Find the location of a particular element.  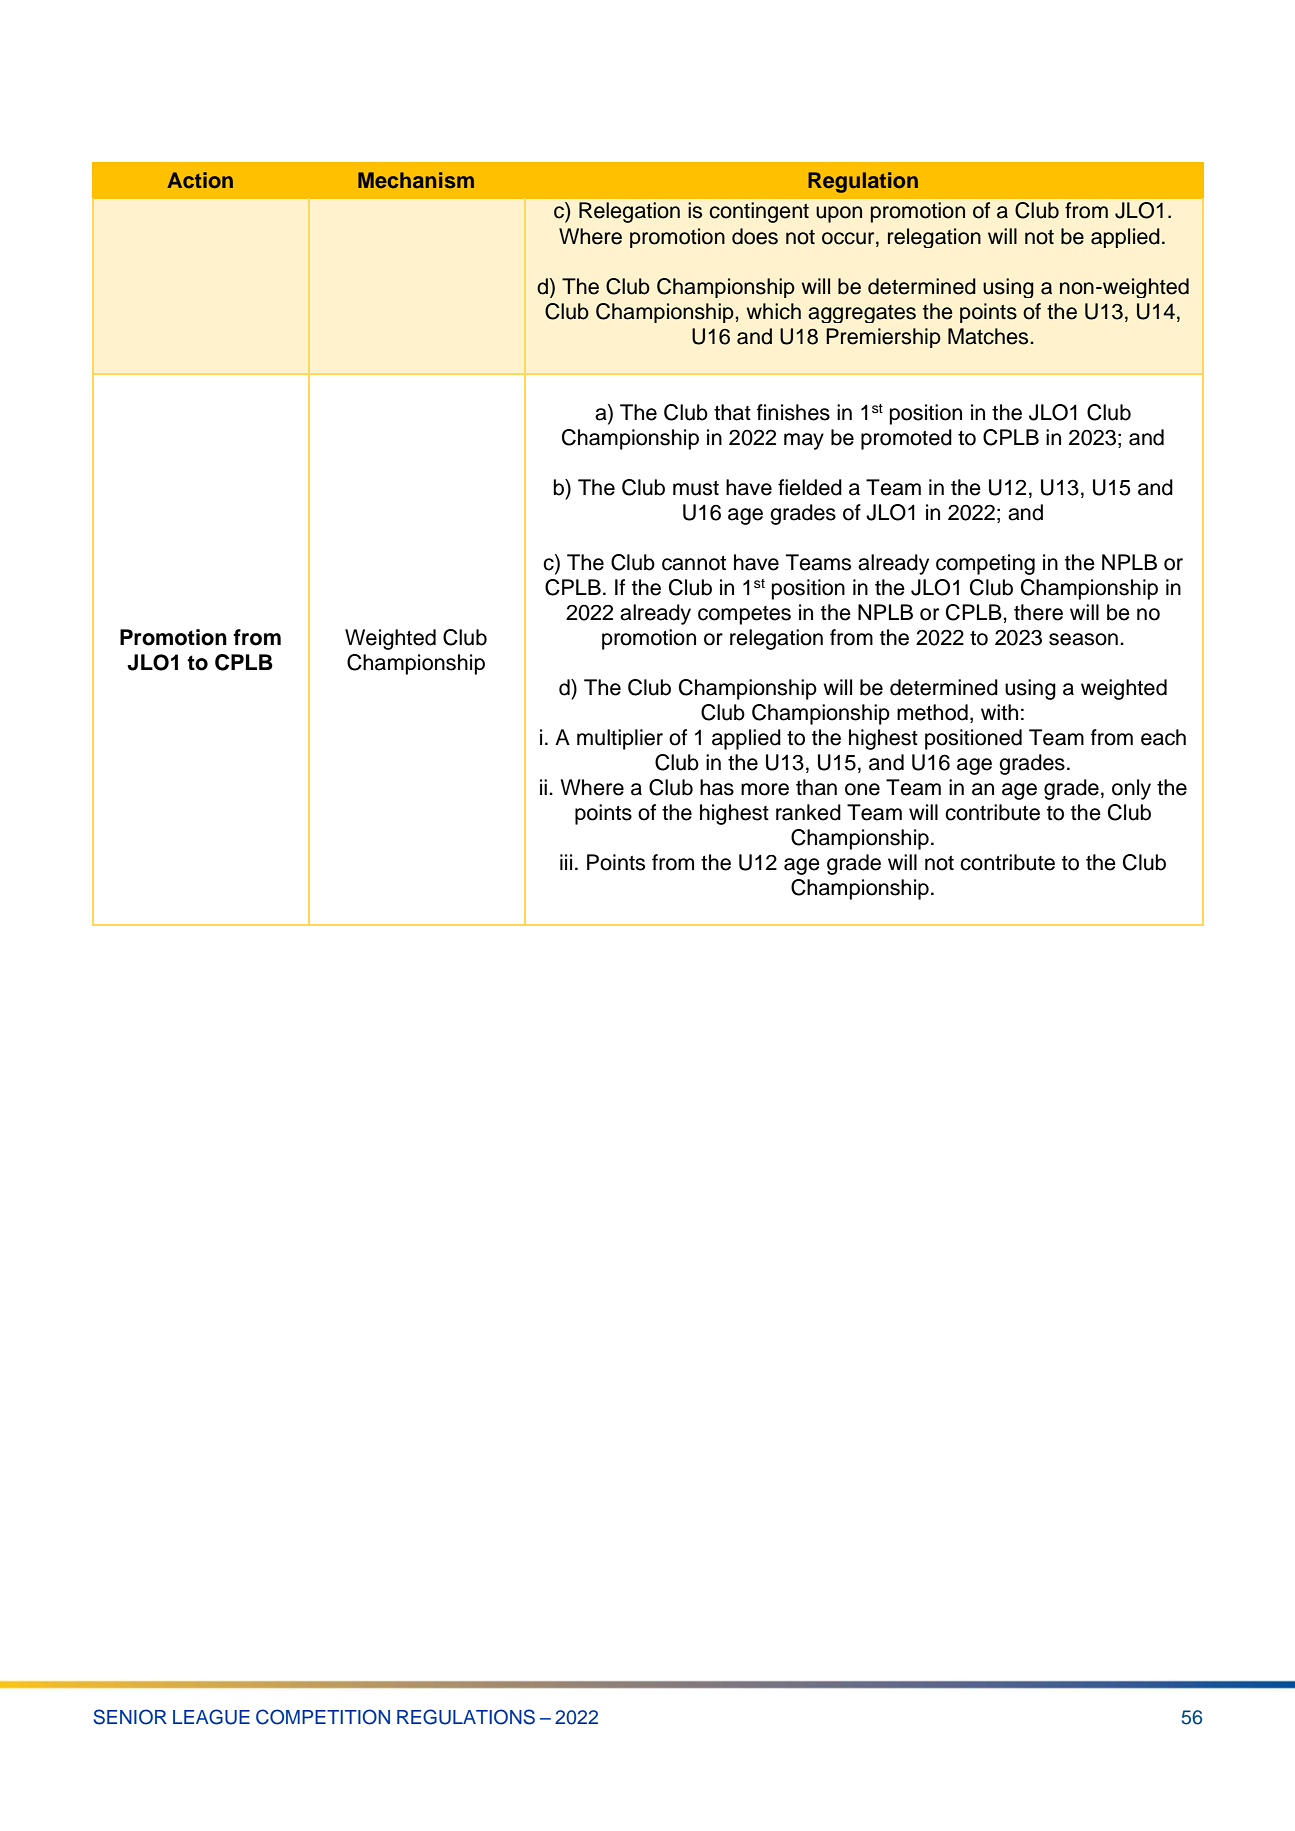

does is located at coordinates (755, 236).
